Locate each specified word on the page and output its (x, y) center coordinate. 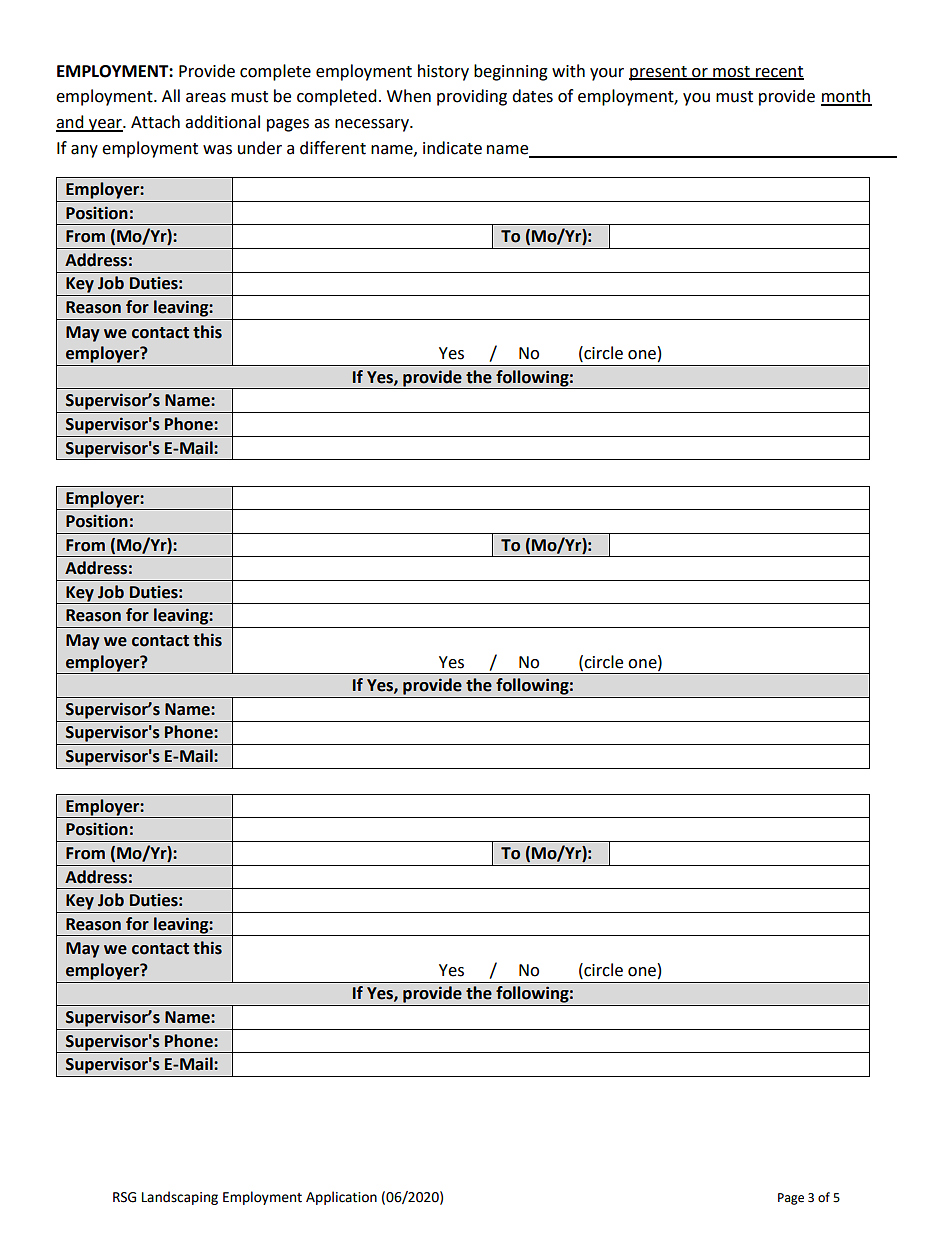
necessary (373, 125)
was (217, 150)
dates (532, 96)
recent (779, 72)
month (846, 97)
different (333, 148)
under (260, 148)
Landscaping (180, 1198)
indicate (452, 148)
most (731, 72)
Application (341, 1198)
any (84, 151)
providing (472, 97)
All (171, 95)
